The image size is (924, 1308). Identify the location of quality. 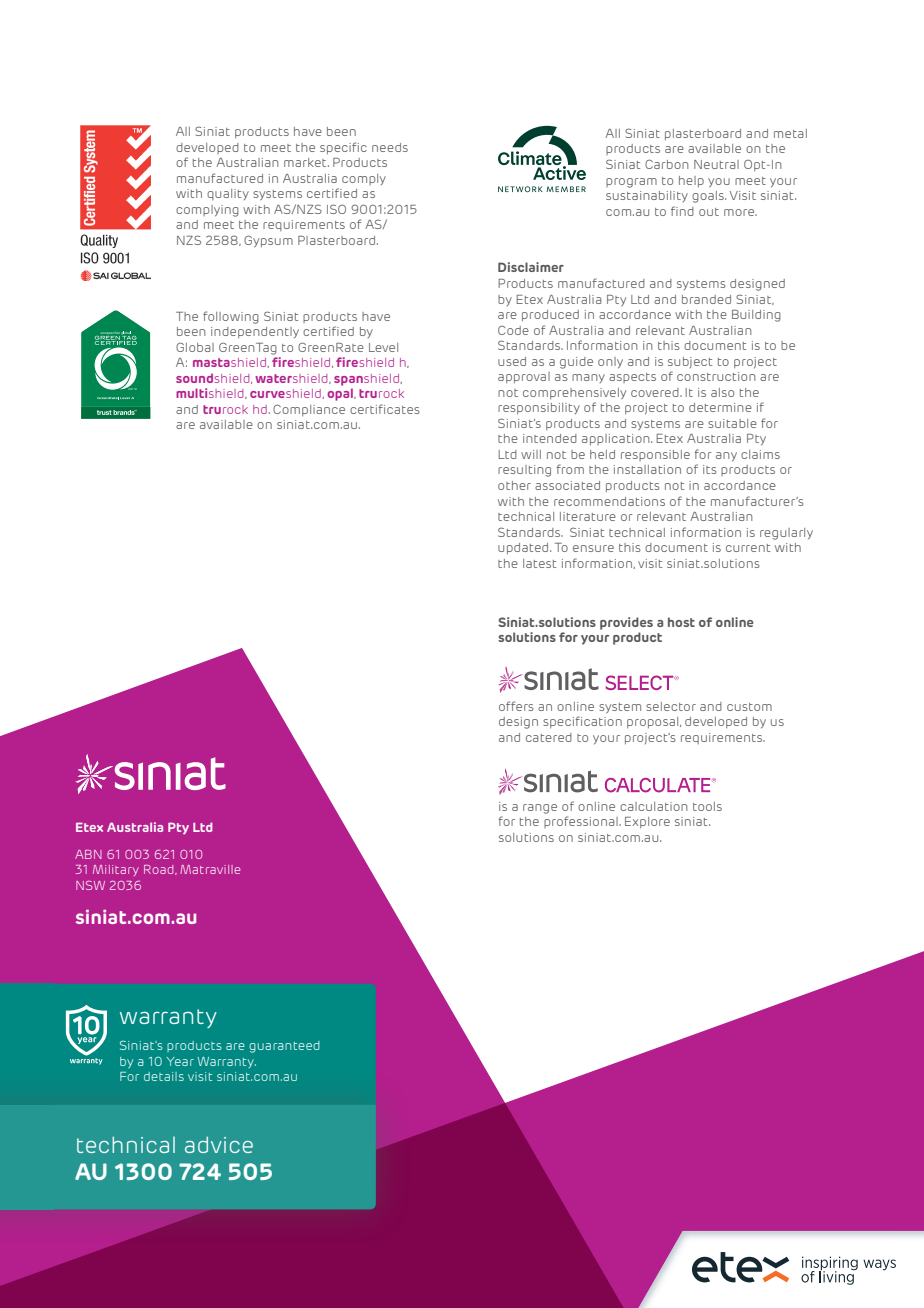
(228, 194).
